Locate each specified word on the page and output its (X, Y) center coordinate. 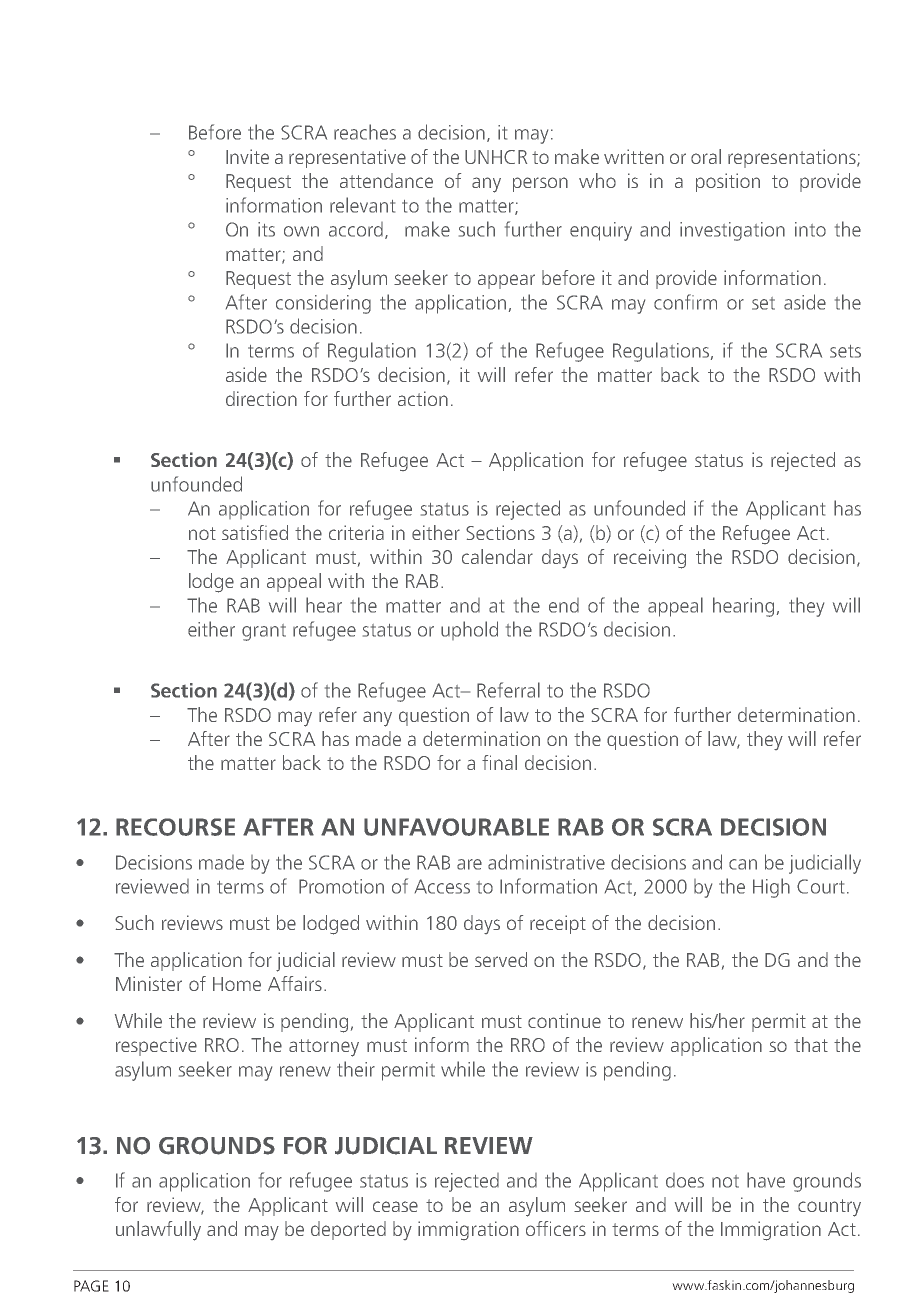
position (728, 182)
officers (556, 1228)
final (499, 762)
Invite (247, 156)
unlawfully (158, 1231)
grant (264, 632)
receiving (650, 559)
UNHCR (496, 157)
